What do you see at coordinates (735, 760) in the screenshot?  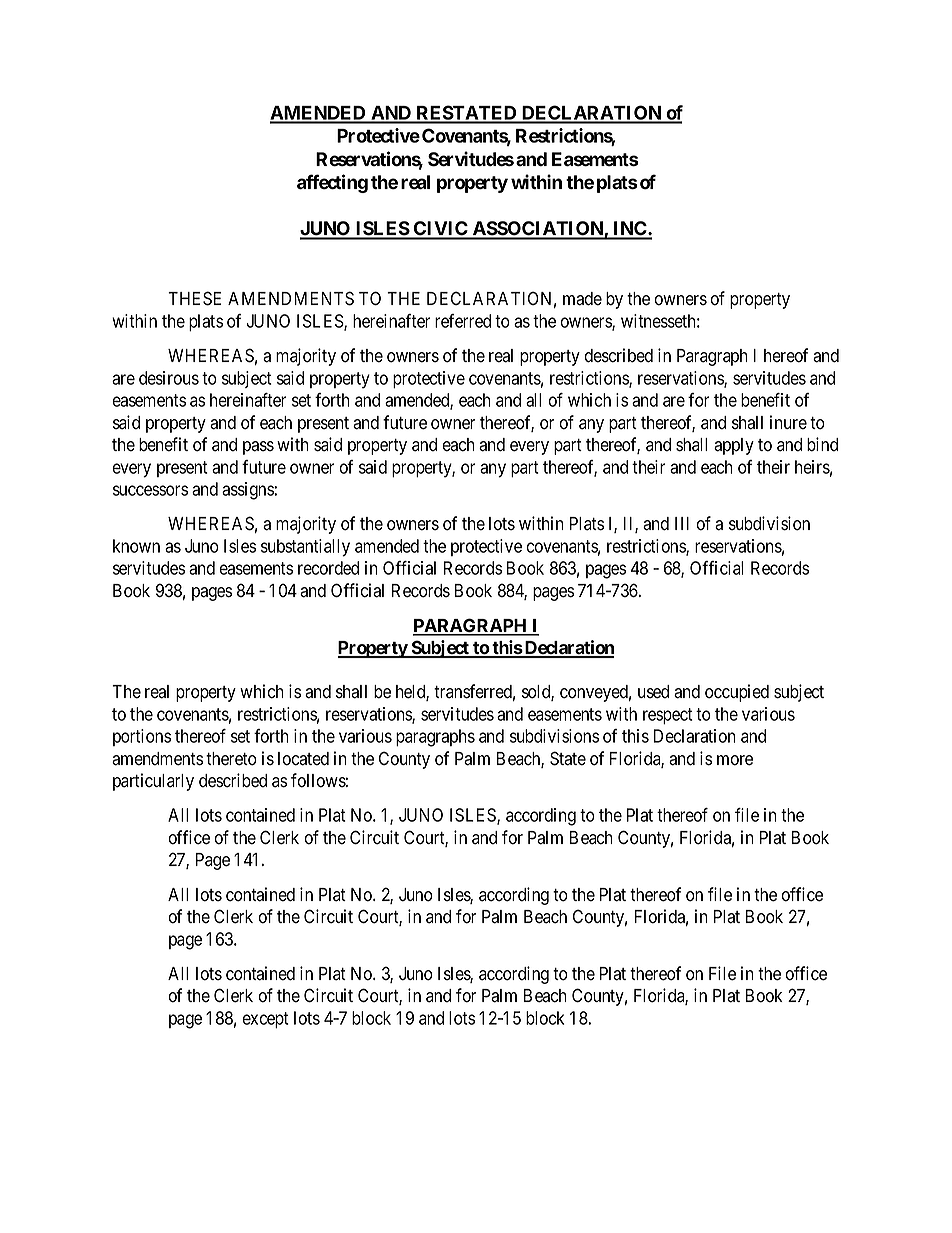 I see `more` at bounding box center [735, 760].
